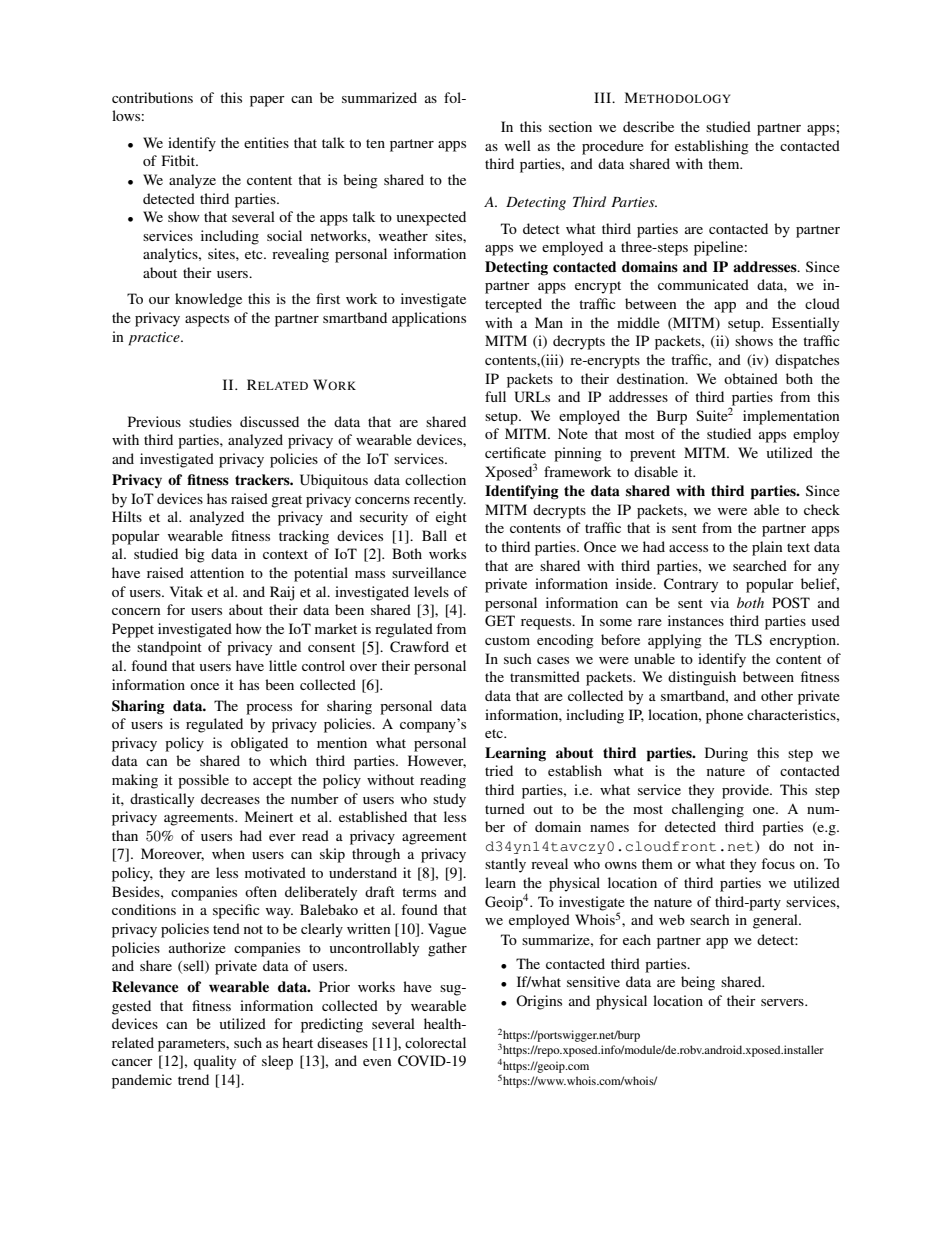 The image size is (952, 1233). What do you see at coordinates (518, 145) in the screenshot?
I see `well` at bounding box center [518, 145].
